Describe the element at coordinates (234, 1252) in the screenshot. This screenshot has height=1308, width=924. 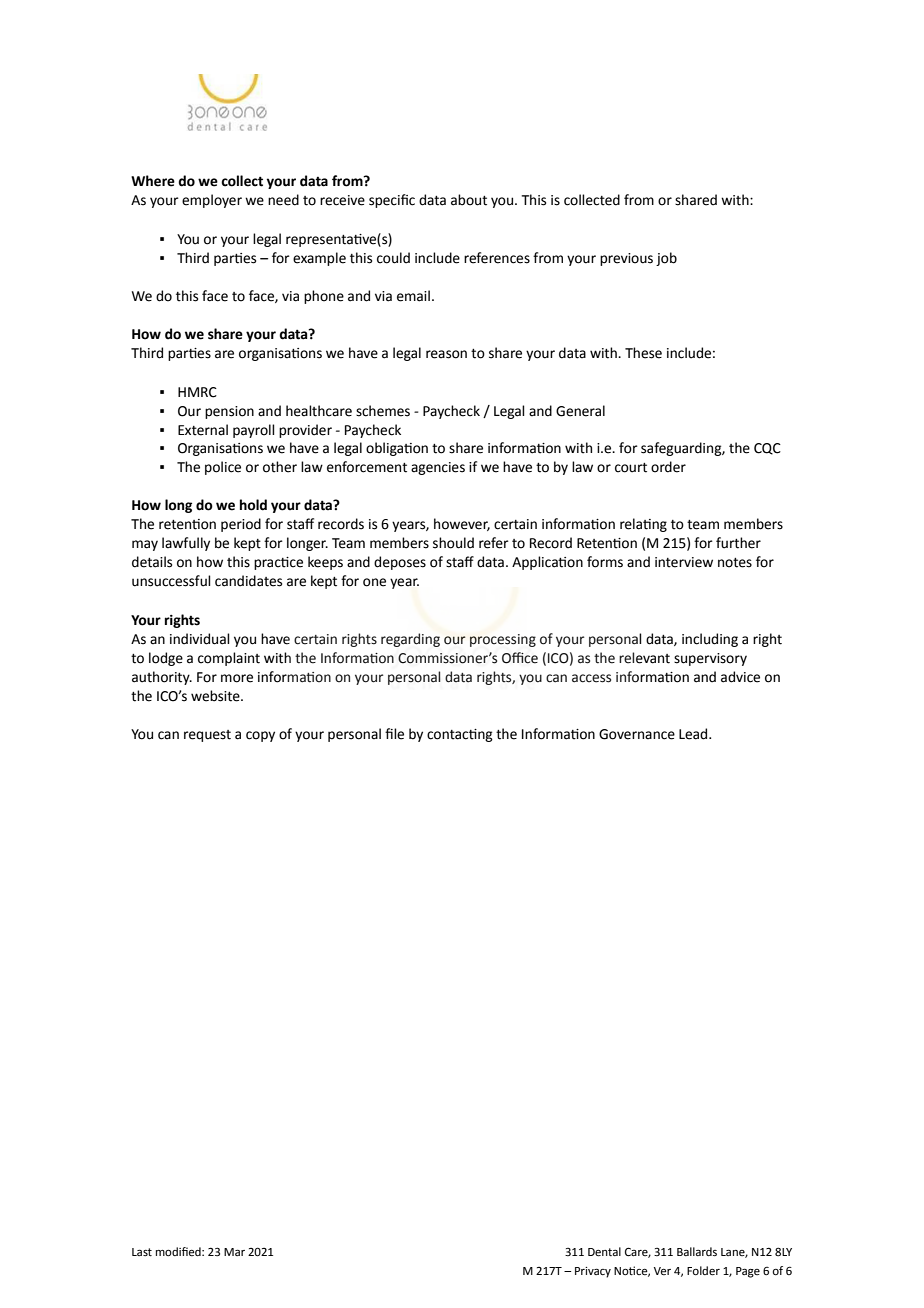
I see `Mar` at that location.
